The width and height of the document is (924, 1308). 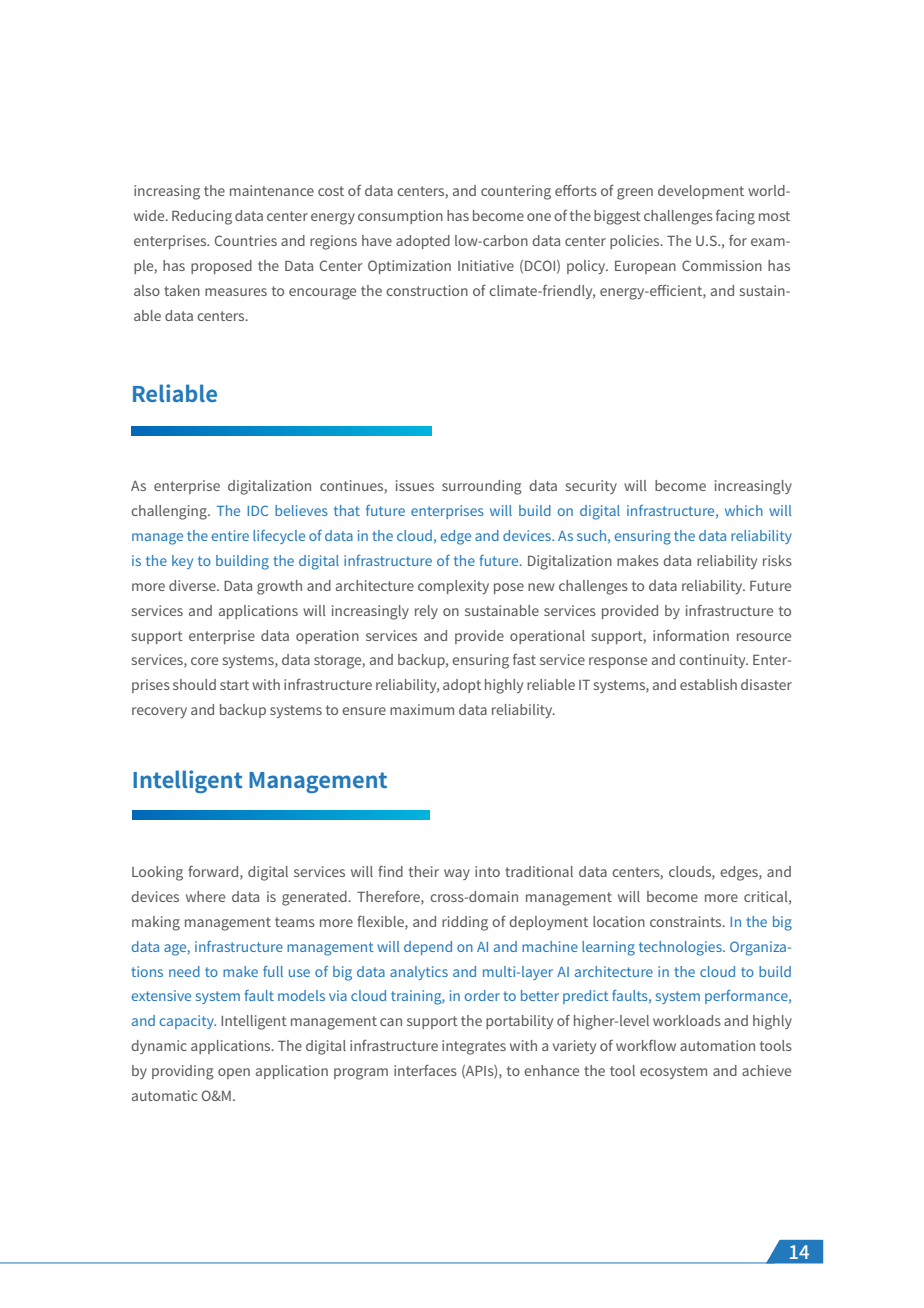 What do you see at coordinates (735, 217) in the document?
I see `facing` at bounding box center [735, 217].
